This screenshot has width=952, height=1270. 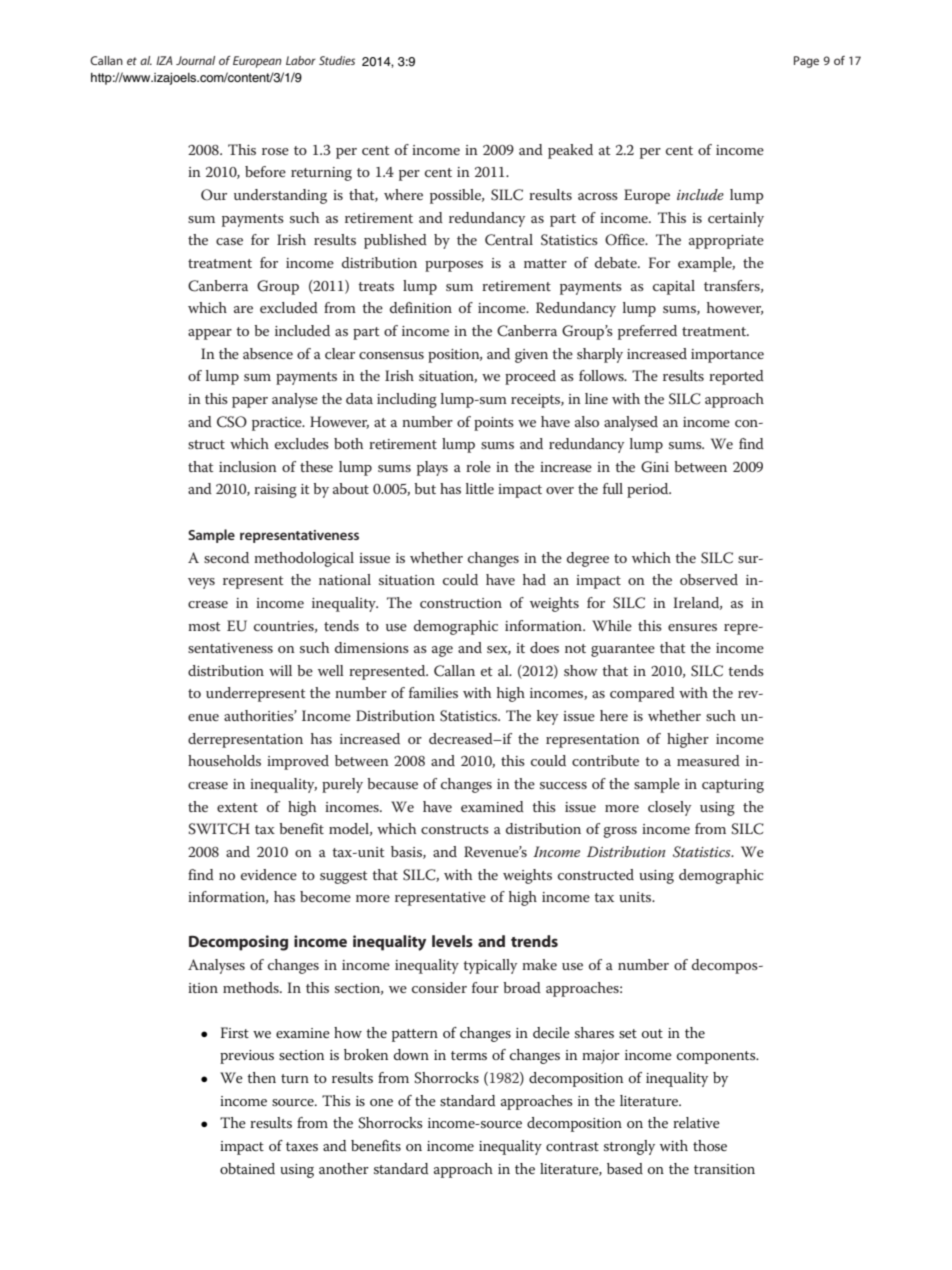 What do you see at coordinates (563, 785) in the screenshot?
I see `success` at bounding box center [563, 785].
